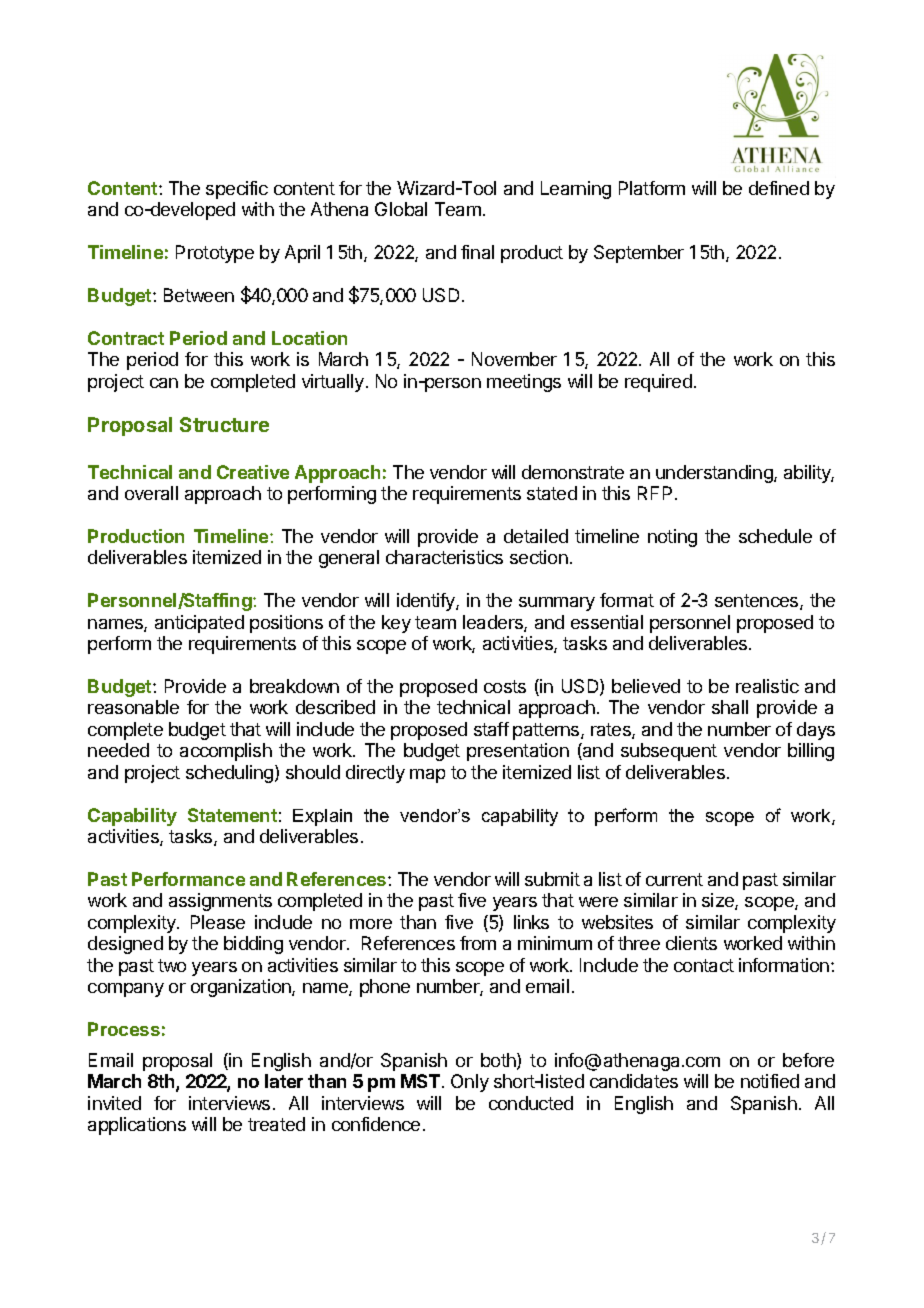 The width and height of the screenshot is (924, 1308). I want to click on defined, so click(779, 188).
